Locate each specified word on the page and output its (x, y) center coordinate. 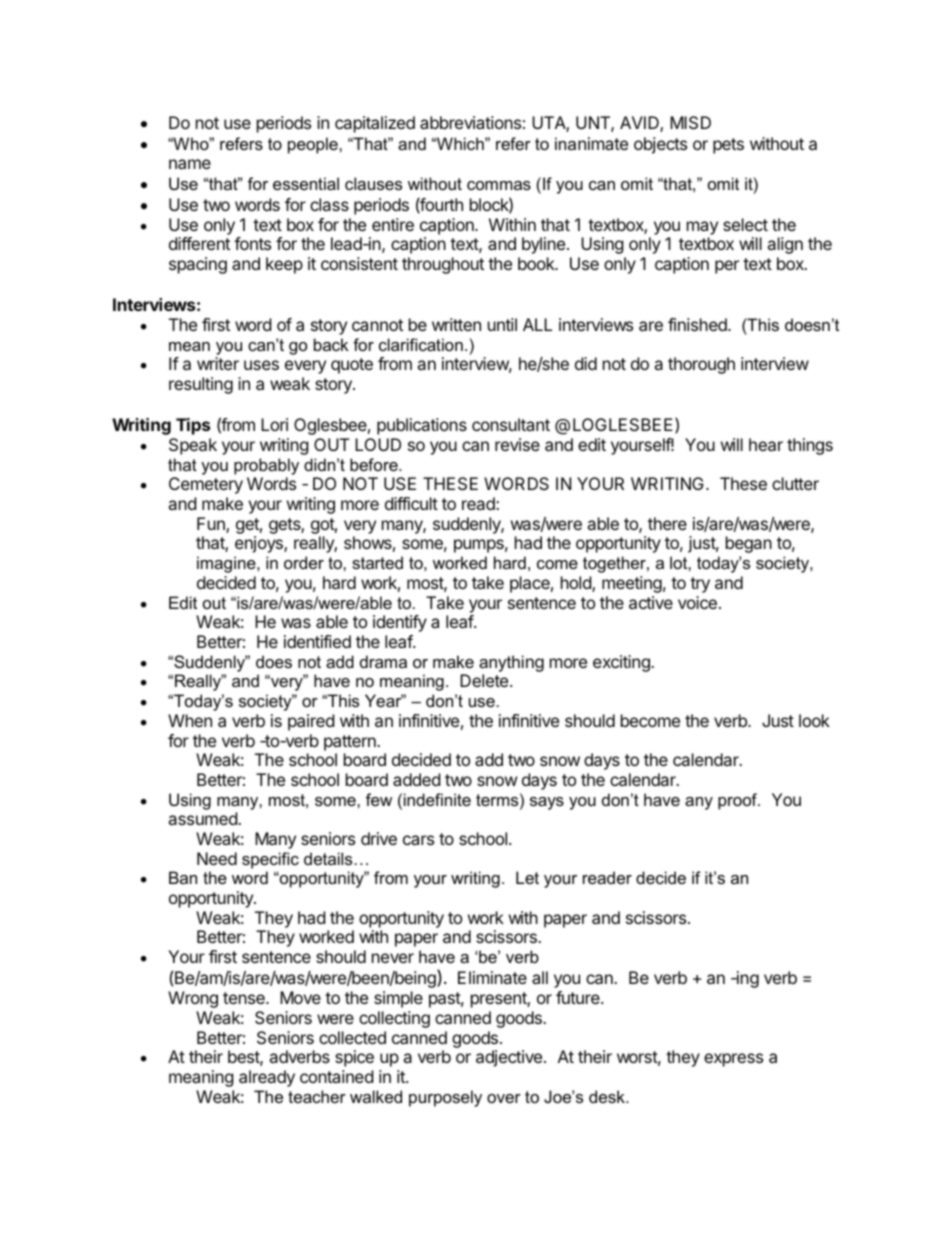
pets (728, 146)
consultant (511, 424)
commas (499, 185)
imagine (227, 564)
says (547, 803)
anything (511, 663)
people (314, 145)
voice (697, 602)
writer (218, 363)
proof (739, 801)
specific (270, 860)
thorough (701, 365)
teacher (317, 1096)
